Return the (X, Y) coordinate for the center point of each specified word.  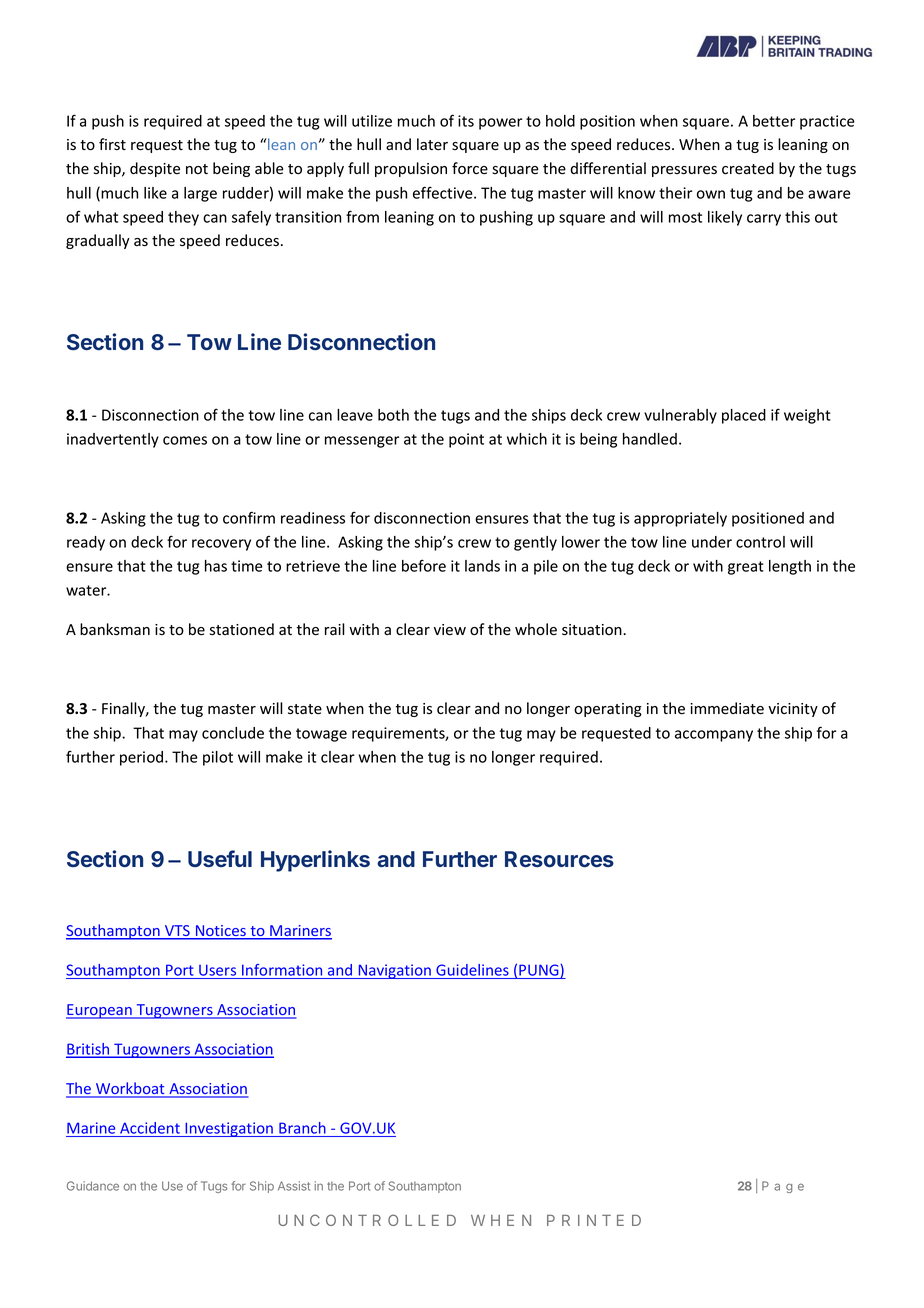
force (470, 168)
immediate (727, 708)
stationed (242, 629)
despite (155, 169)
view (450, 630)
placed (744, 416)
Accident (150, 1129)
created (748, 168)
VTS (177, 932)
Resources (559, 859)
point (466, 440)
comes (185, 440)
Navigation (394, 971)
